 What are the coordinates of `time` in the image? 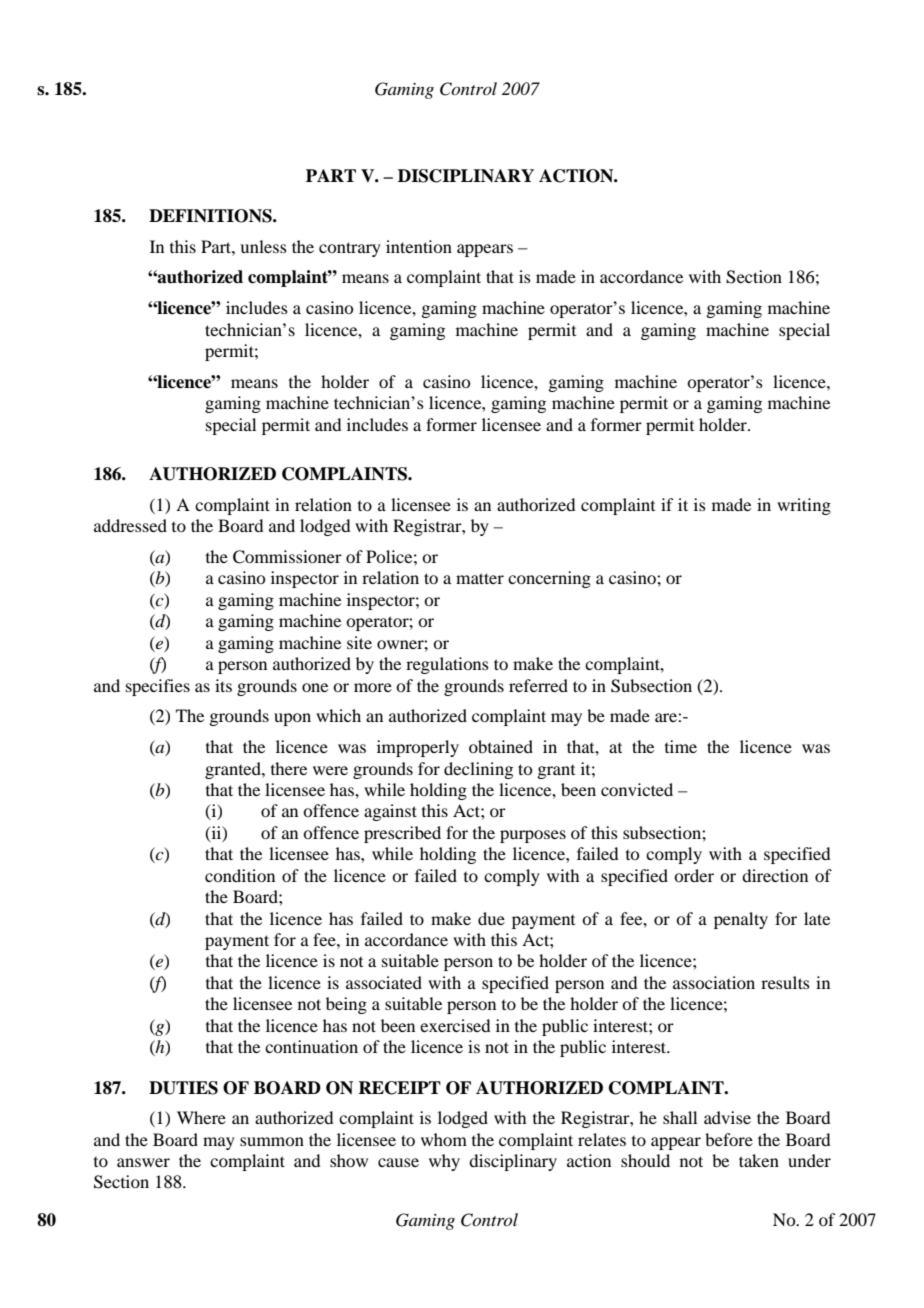 It's located at (681, 746).
